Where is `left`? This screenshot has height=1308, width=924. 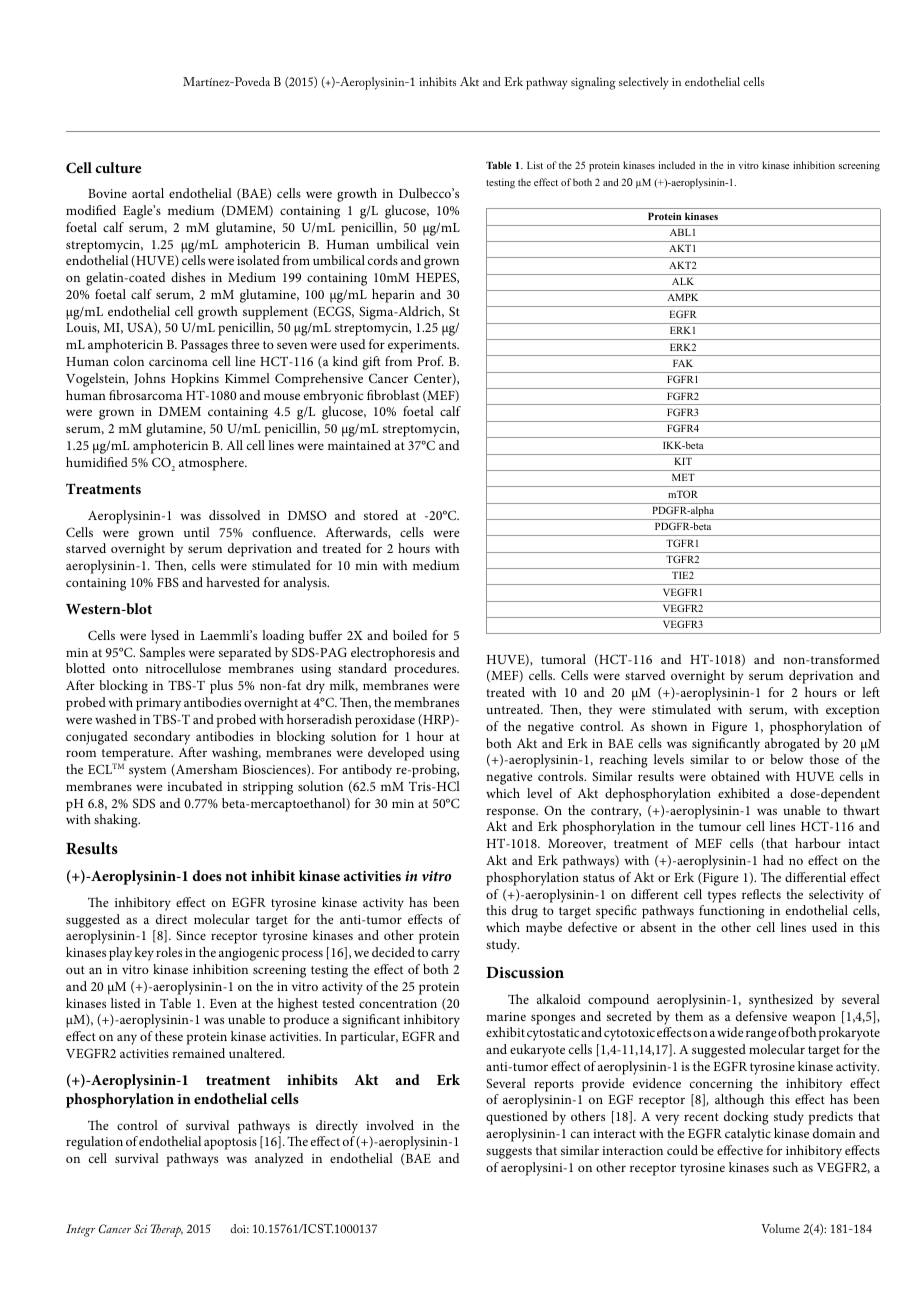 left is located at coordinates (871, 692).
